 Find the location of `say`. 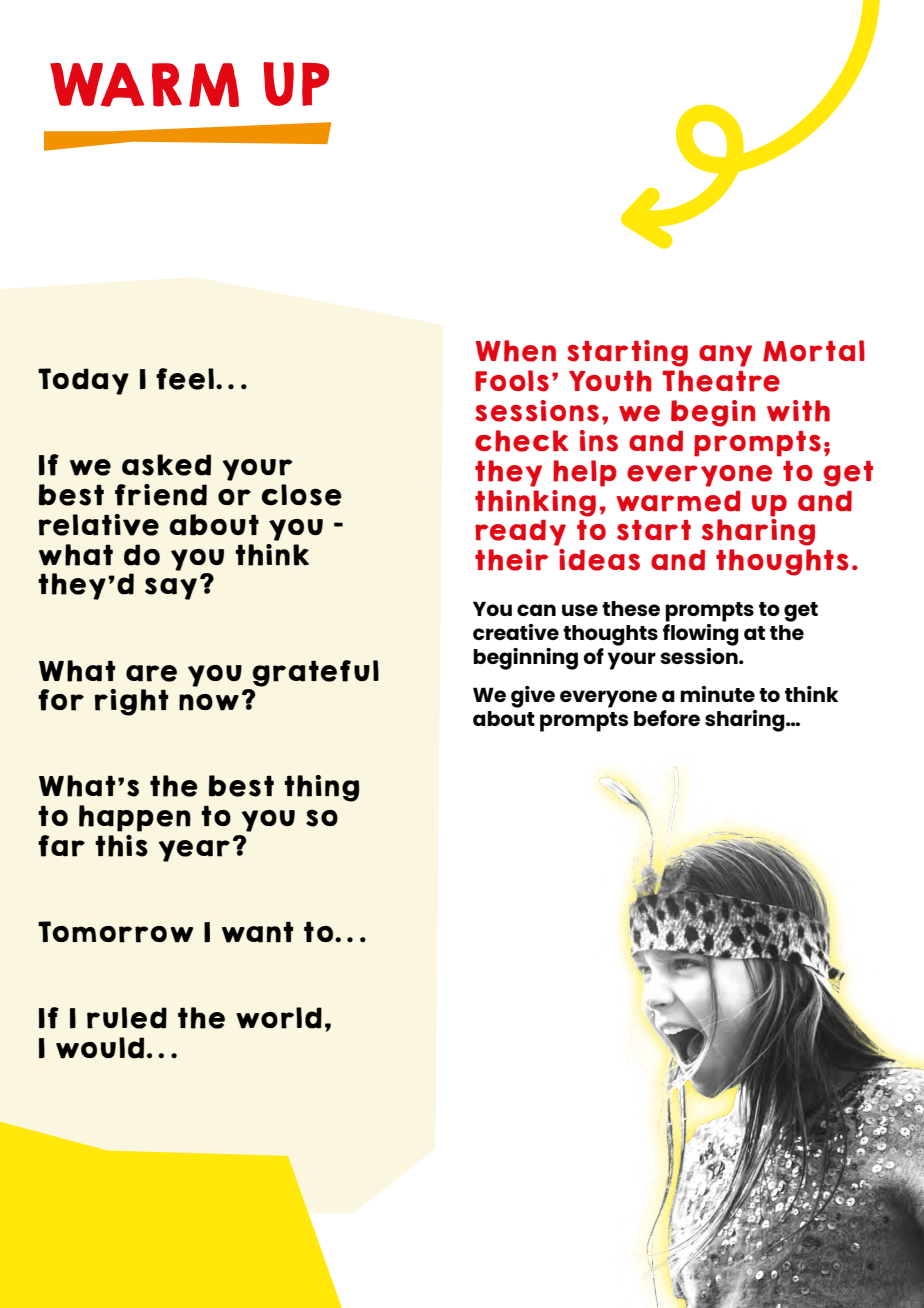

say is located at coordinates (171, 588).
